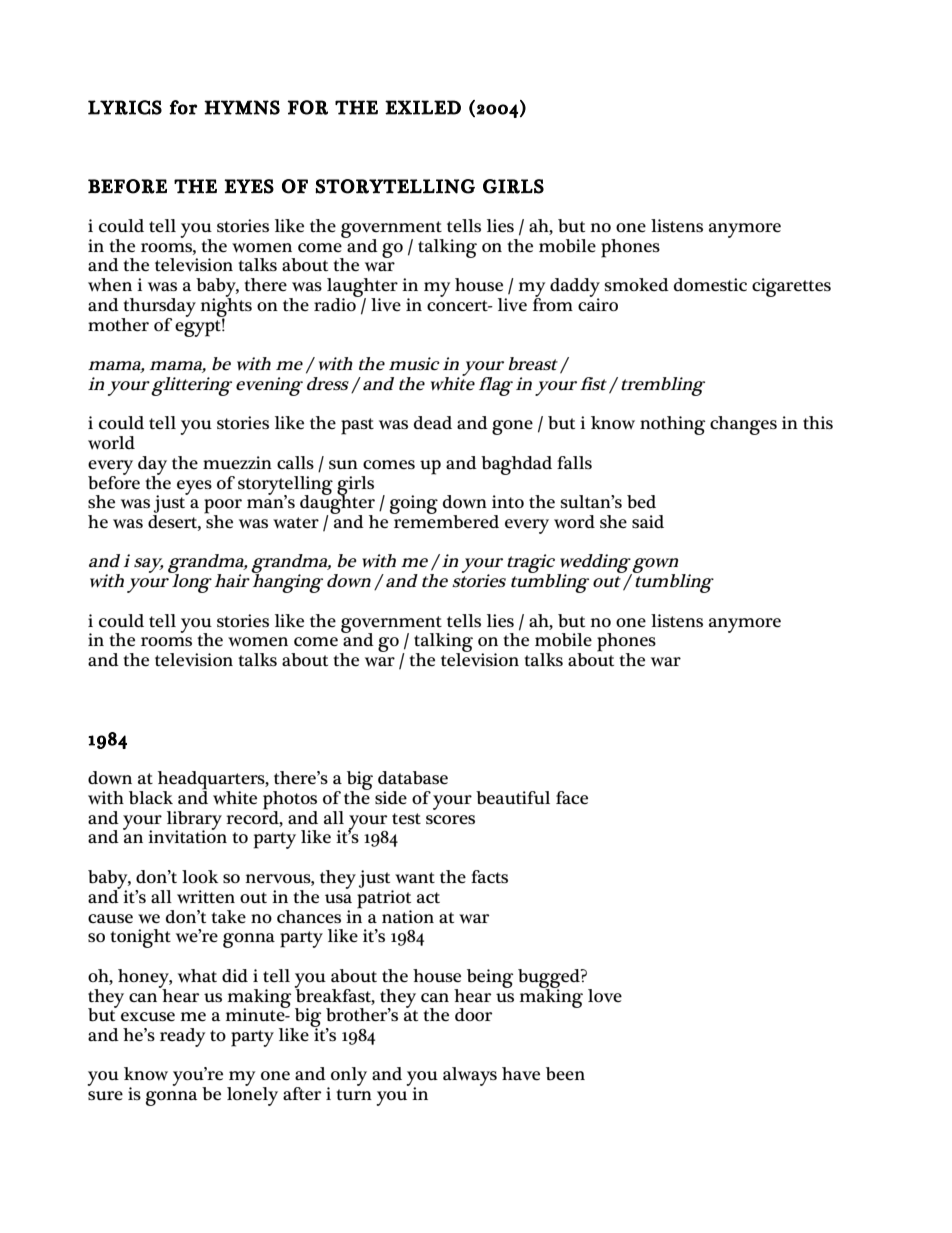 This screenshot has height=1233, width=952. What do you see at coordinates (791, 287) in the screenshot?
I see `cigarettes` at bounding box center [791, 287].
